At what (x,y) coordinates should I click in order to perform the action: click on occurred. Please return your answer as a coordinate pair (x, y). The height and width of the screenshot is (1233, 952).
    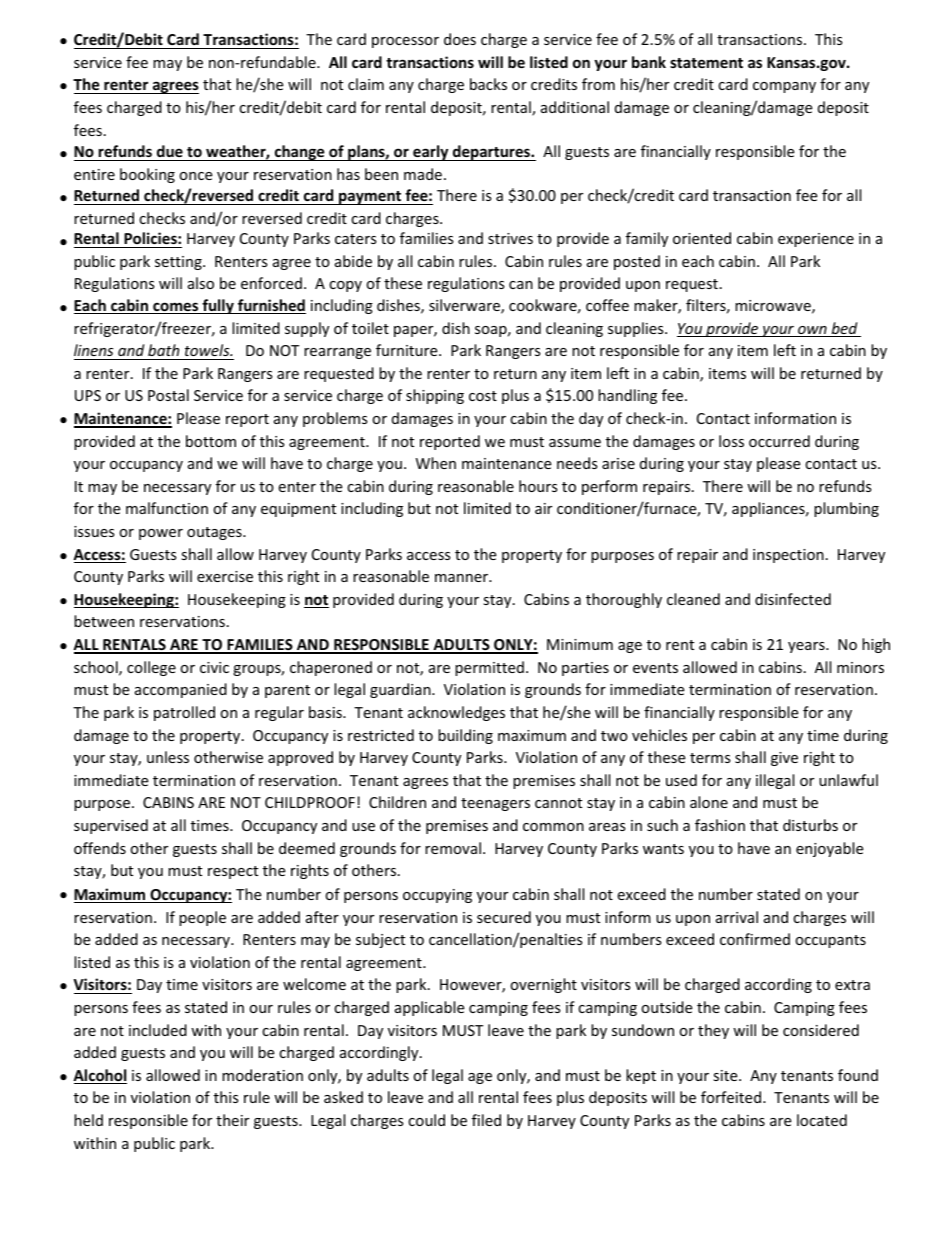
    Looking at the image, I should click on (779, 441).
